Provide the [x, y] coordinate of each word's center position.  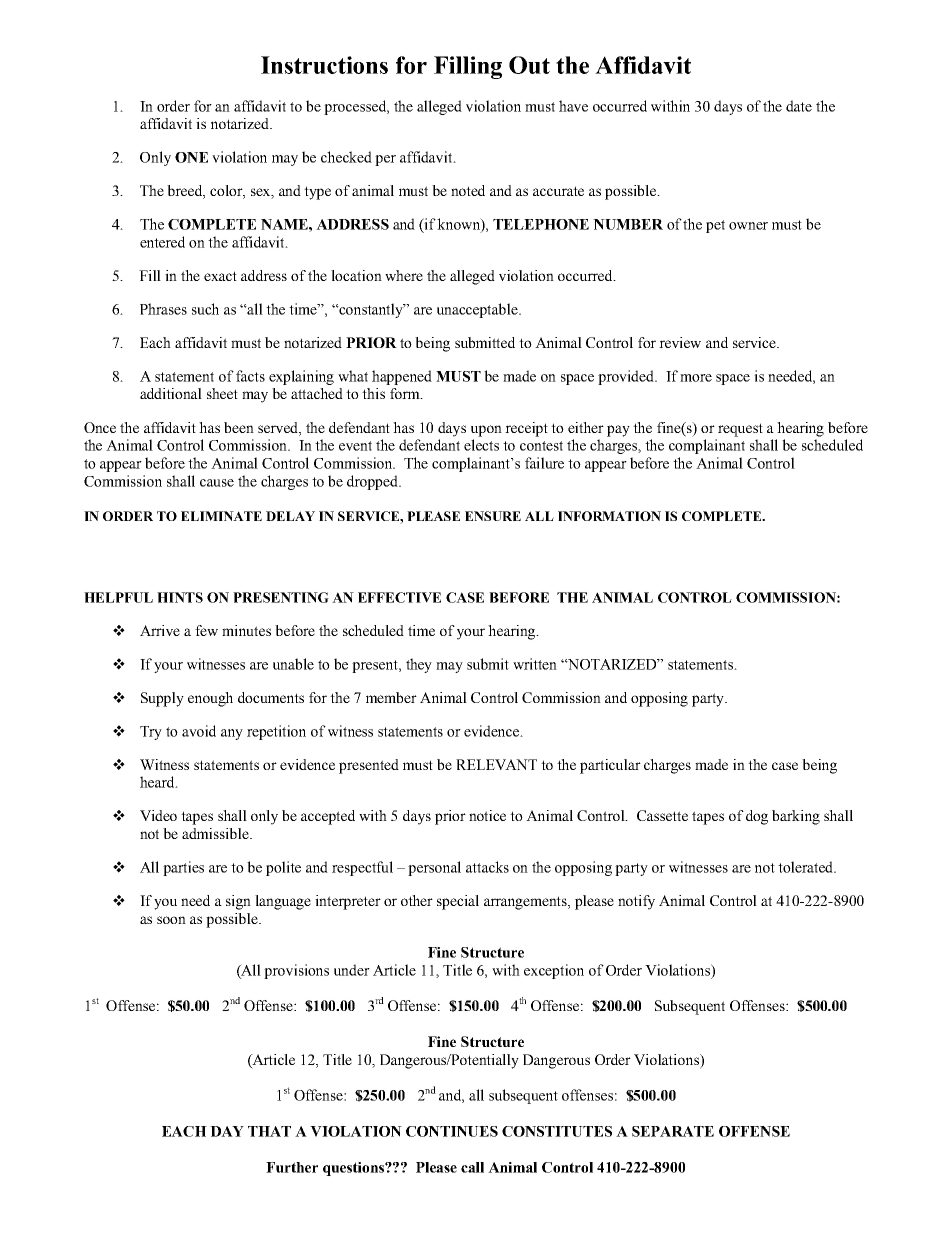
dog [757, 817]
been [239, 427]
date [799, 106]
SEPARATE [673, 1131]
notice [487, 815]
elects [481, 445]
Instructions [324, 65]
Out [529, 65]
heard [158, 782]
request [740, 430]
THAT [269, 1131]
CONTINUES [452, 1131]
